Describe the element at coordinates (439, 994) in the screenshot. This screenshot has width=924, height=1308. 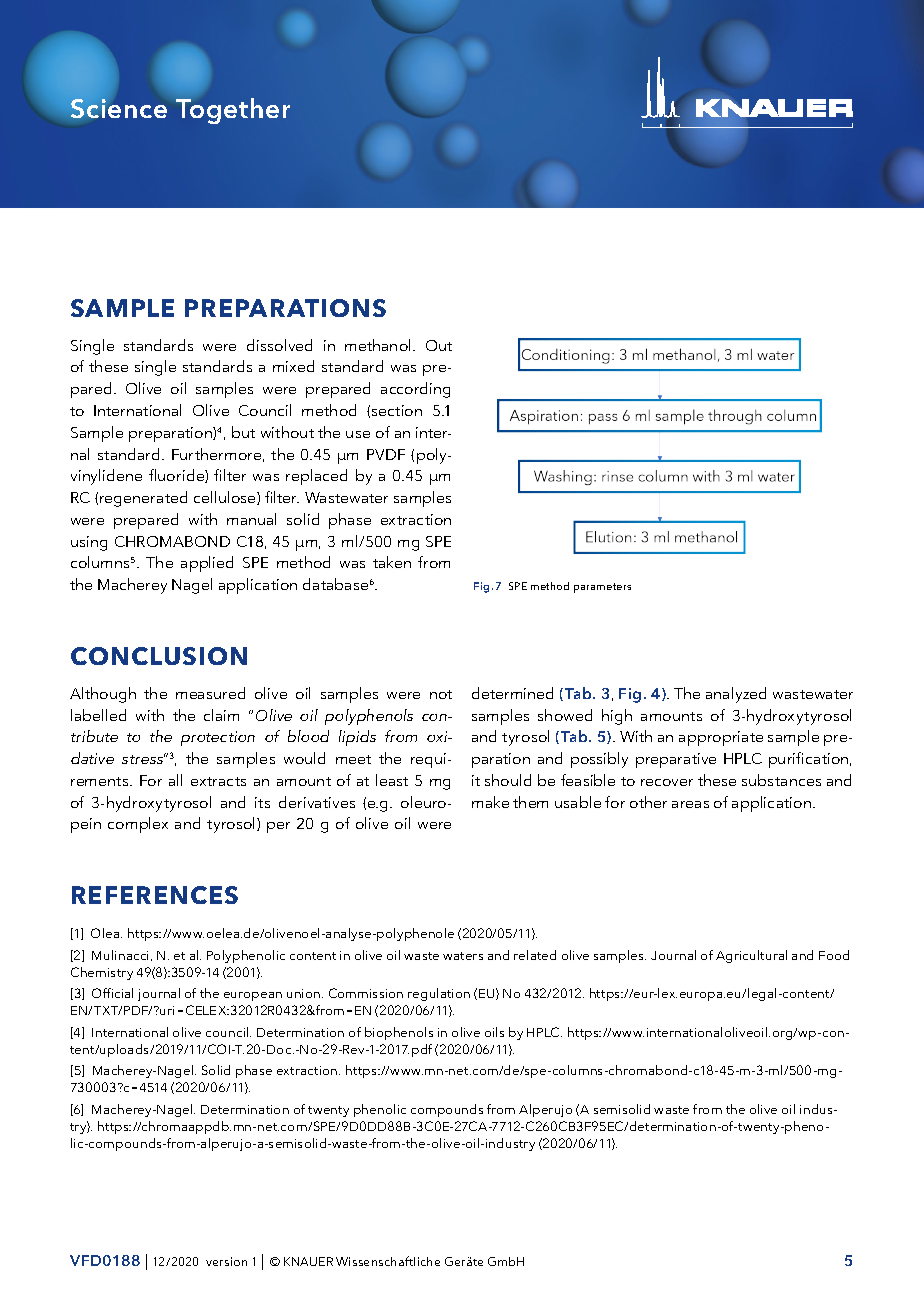
I see `regulation` at that location.
